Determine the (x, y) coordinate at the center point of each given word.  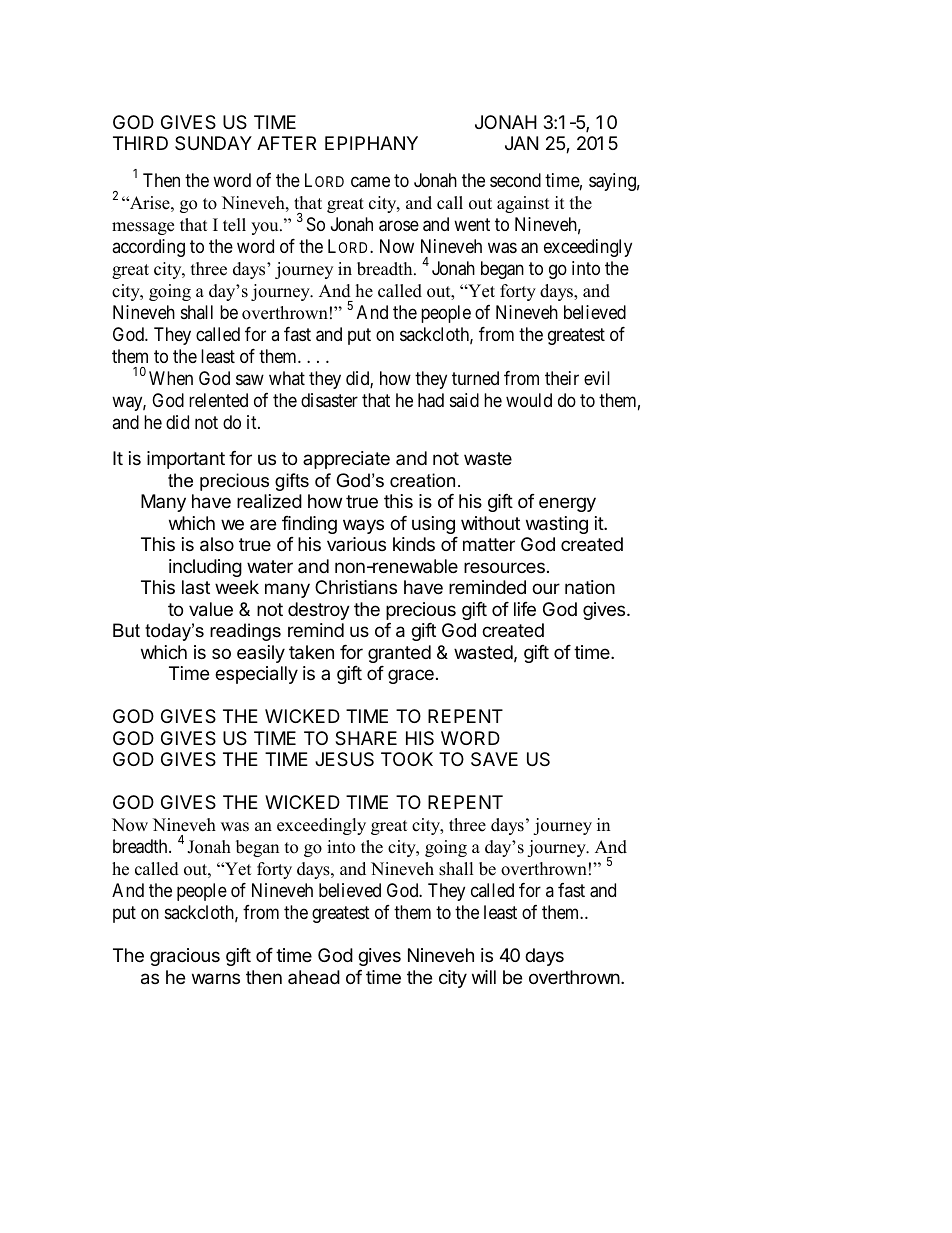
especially (256, 675)
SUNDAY (213, 143)
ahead (314, 977)
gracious (185, 957)
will (484, 977)
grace (411, 676)
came (370, 182)
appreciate (346, 460)
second (515, 180)
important (186, 460)
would (529, 400)
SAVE (494, 759)
